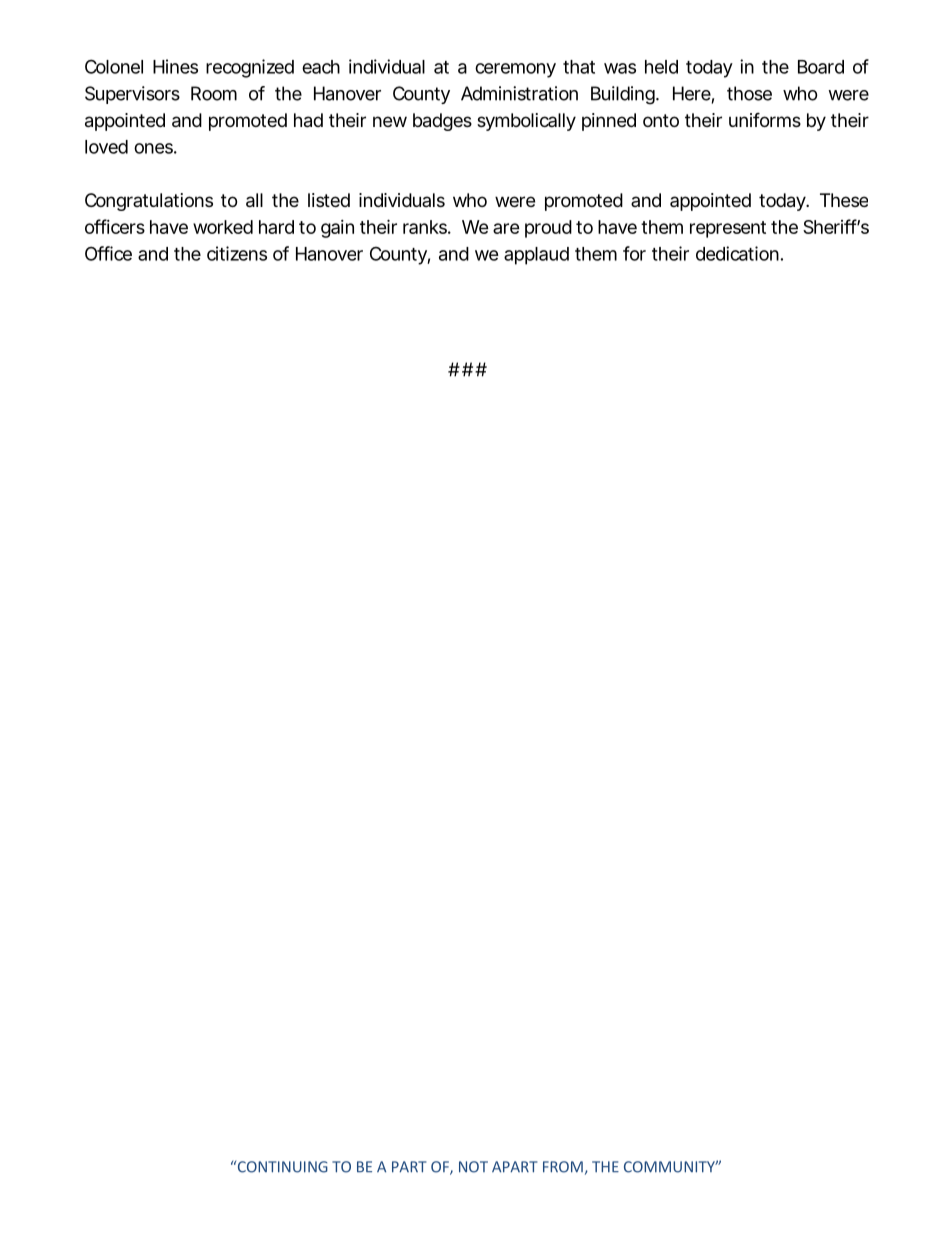 Image resolution: width=952 pixels, height=1233 pixels. Describe the element at coordinates (536, 256) in the image. I see `applaud` at that location.
